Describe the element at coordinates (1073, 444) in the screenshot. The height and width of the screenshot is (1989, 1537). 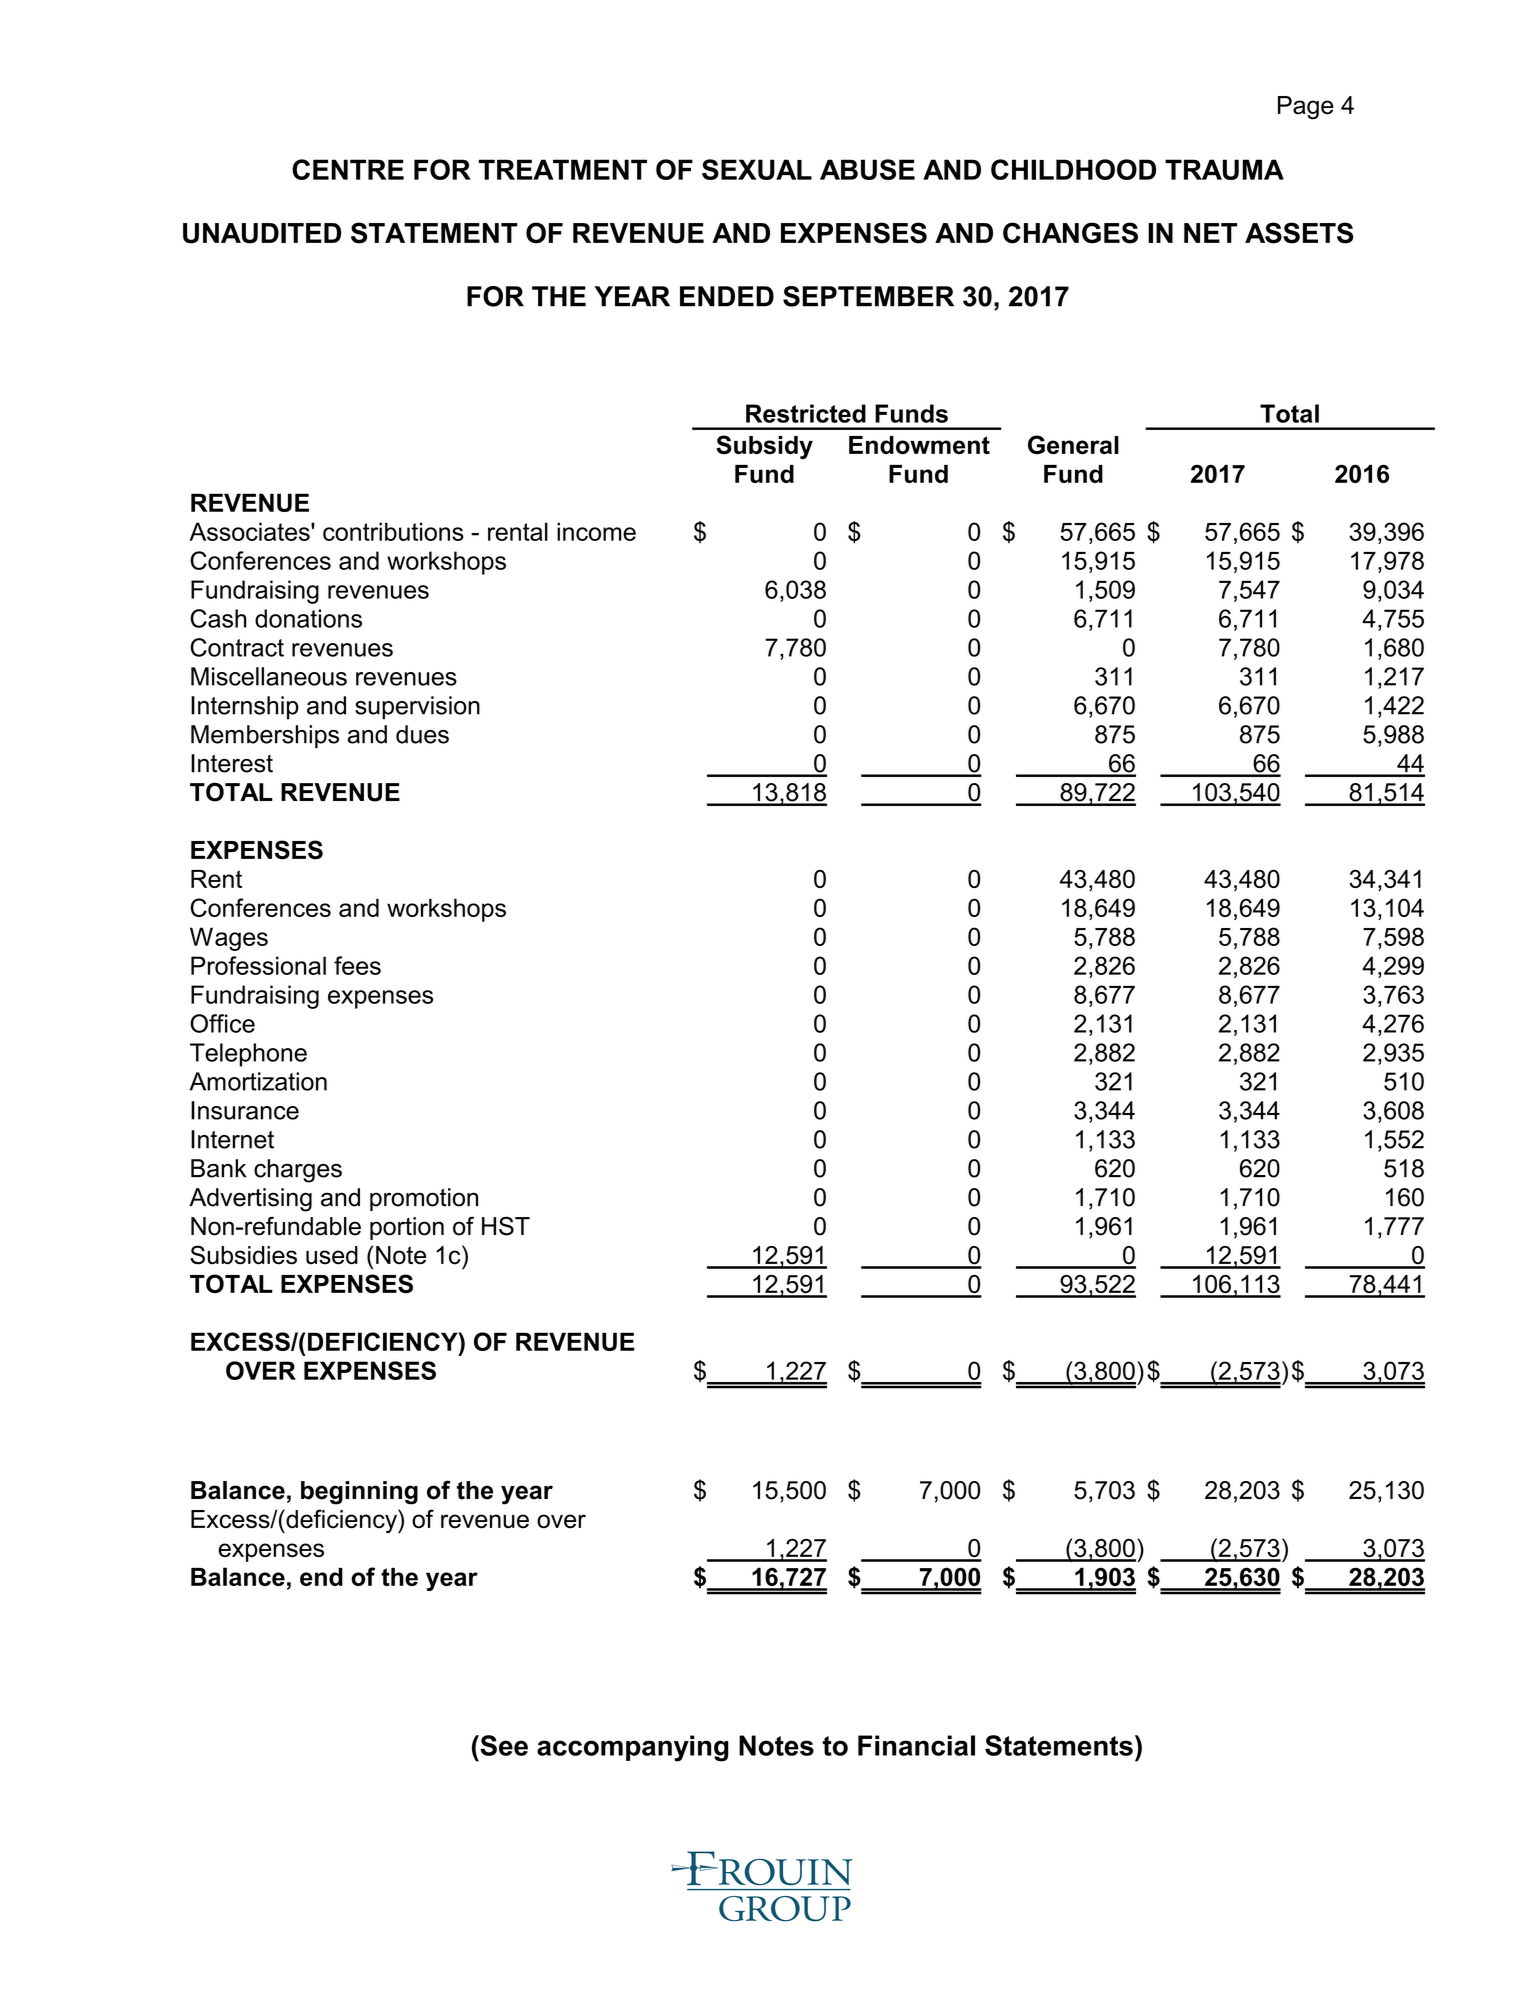
I see `General` at that location.
